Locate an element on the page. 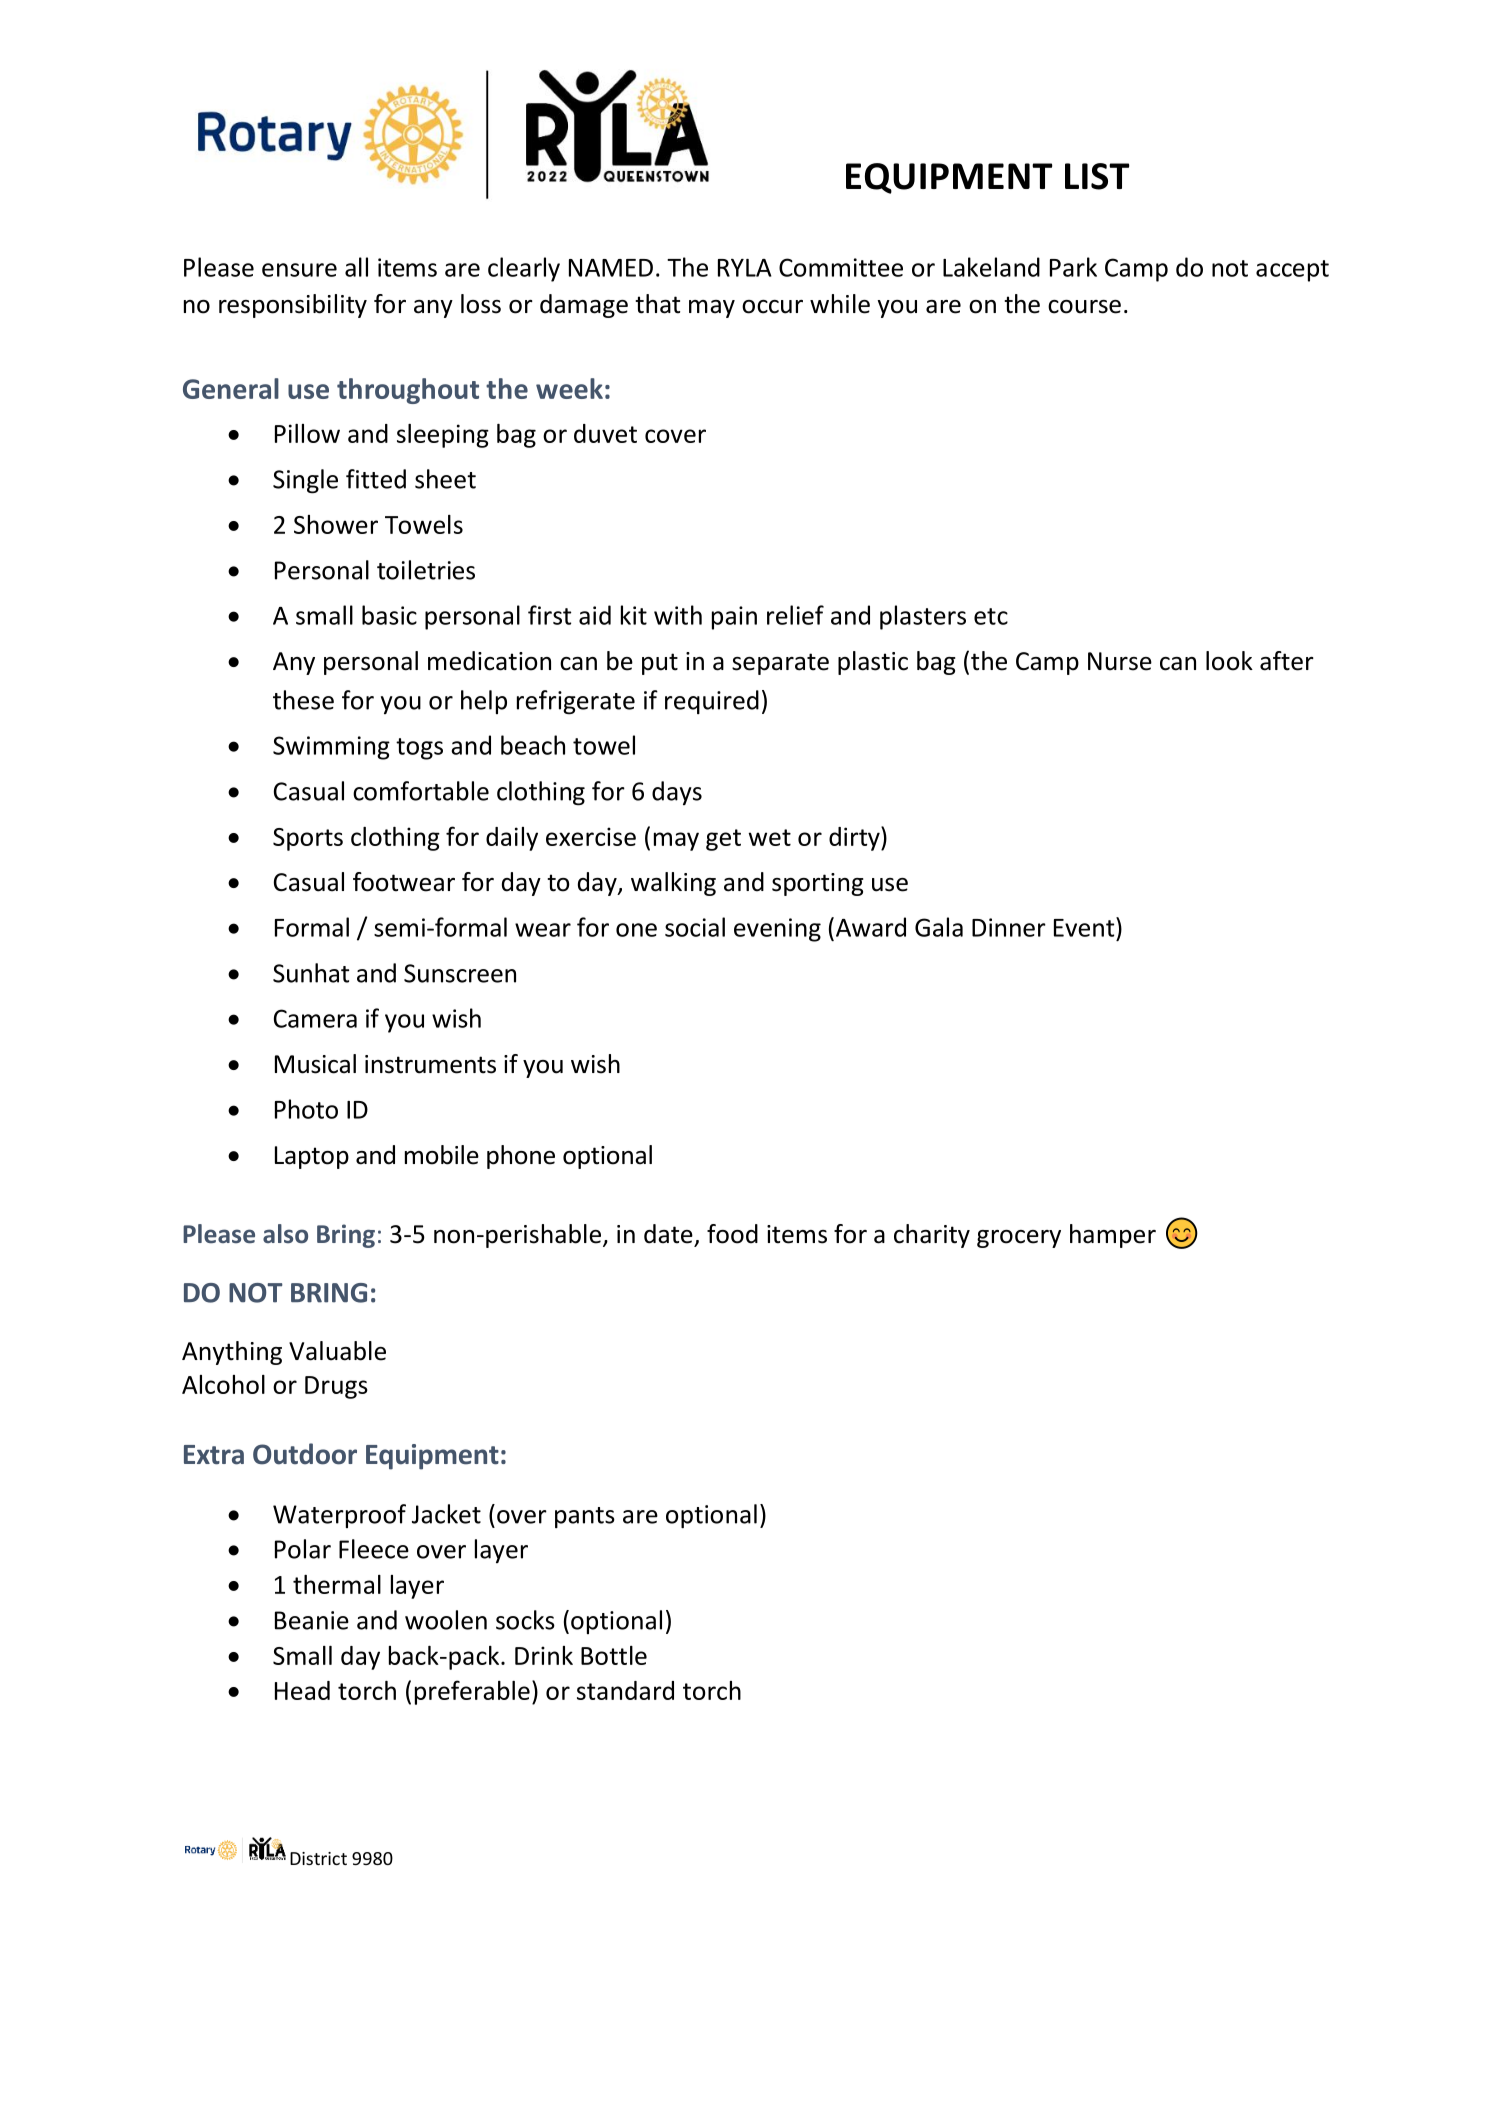 The width and height of the document is (1502, 2124). food is located at coordinates (732, 1234).
